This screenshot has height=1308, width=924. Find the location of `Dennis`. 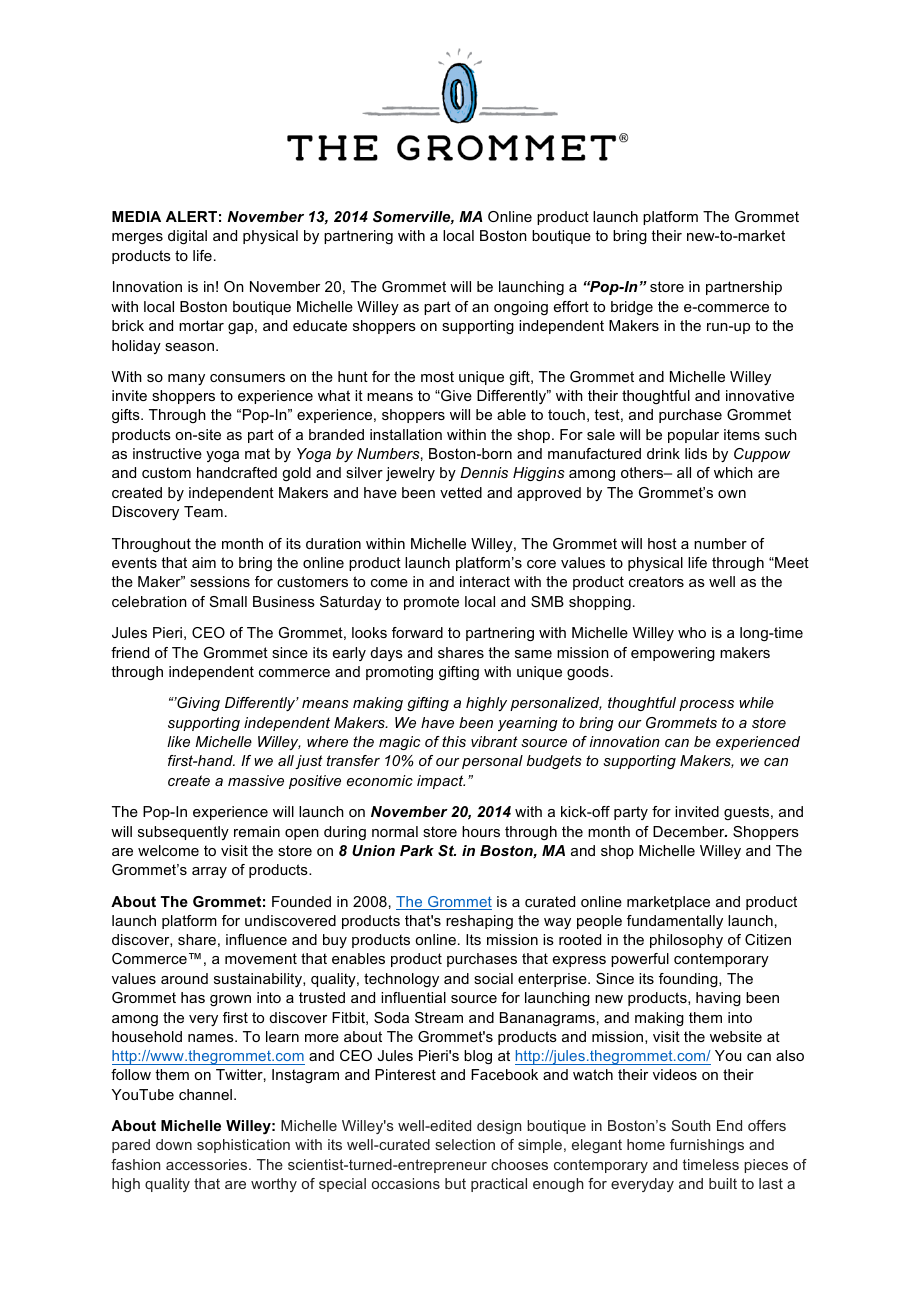

Dennis is located at coordinates (484, 472).
